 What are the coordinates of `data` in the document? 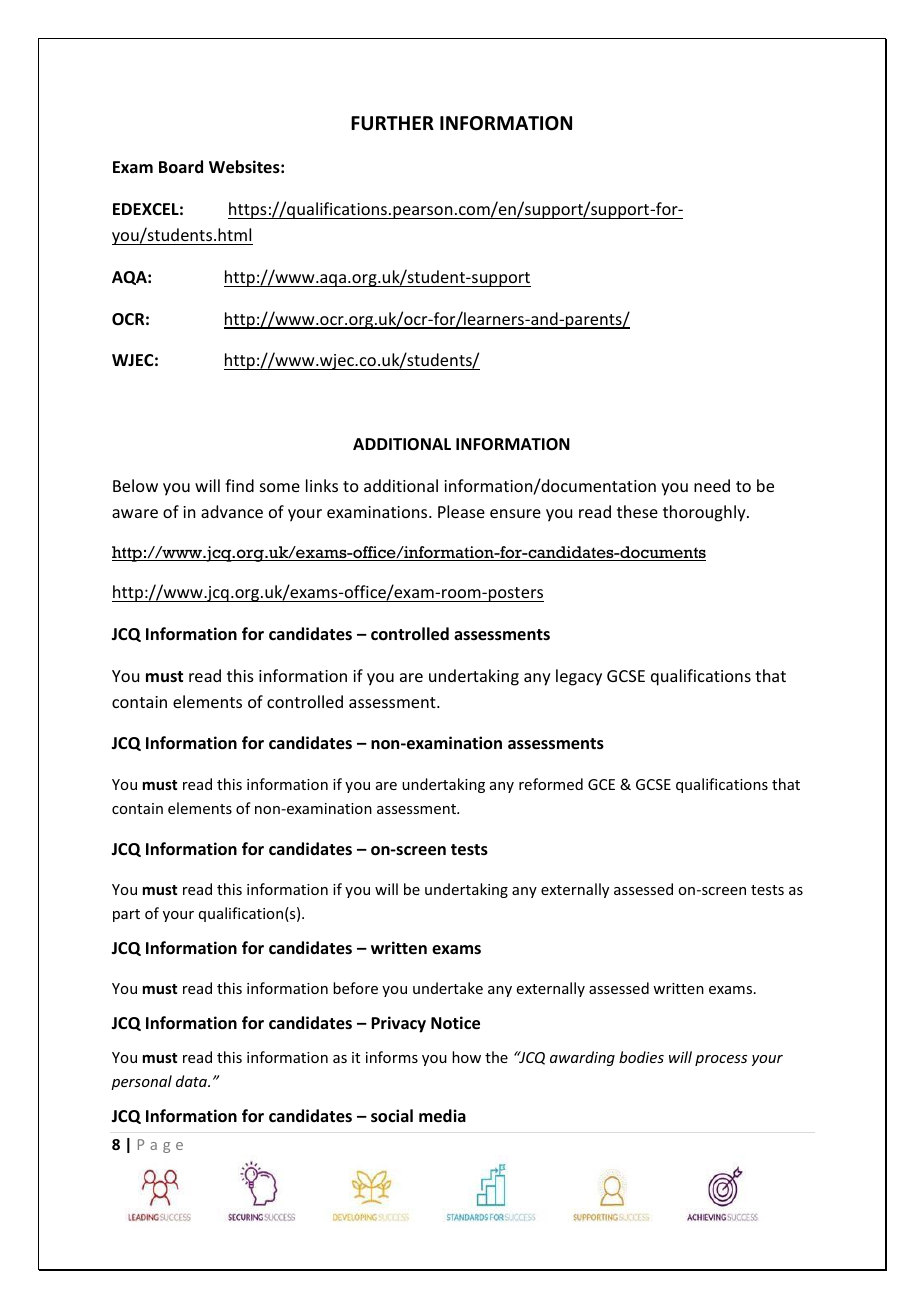 It's located at (192, 1081).
